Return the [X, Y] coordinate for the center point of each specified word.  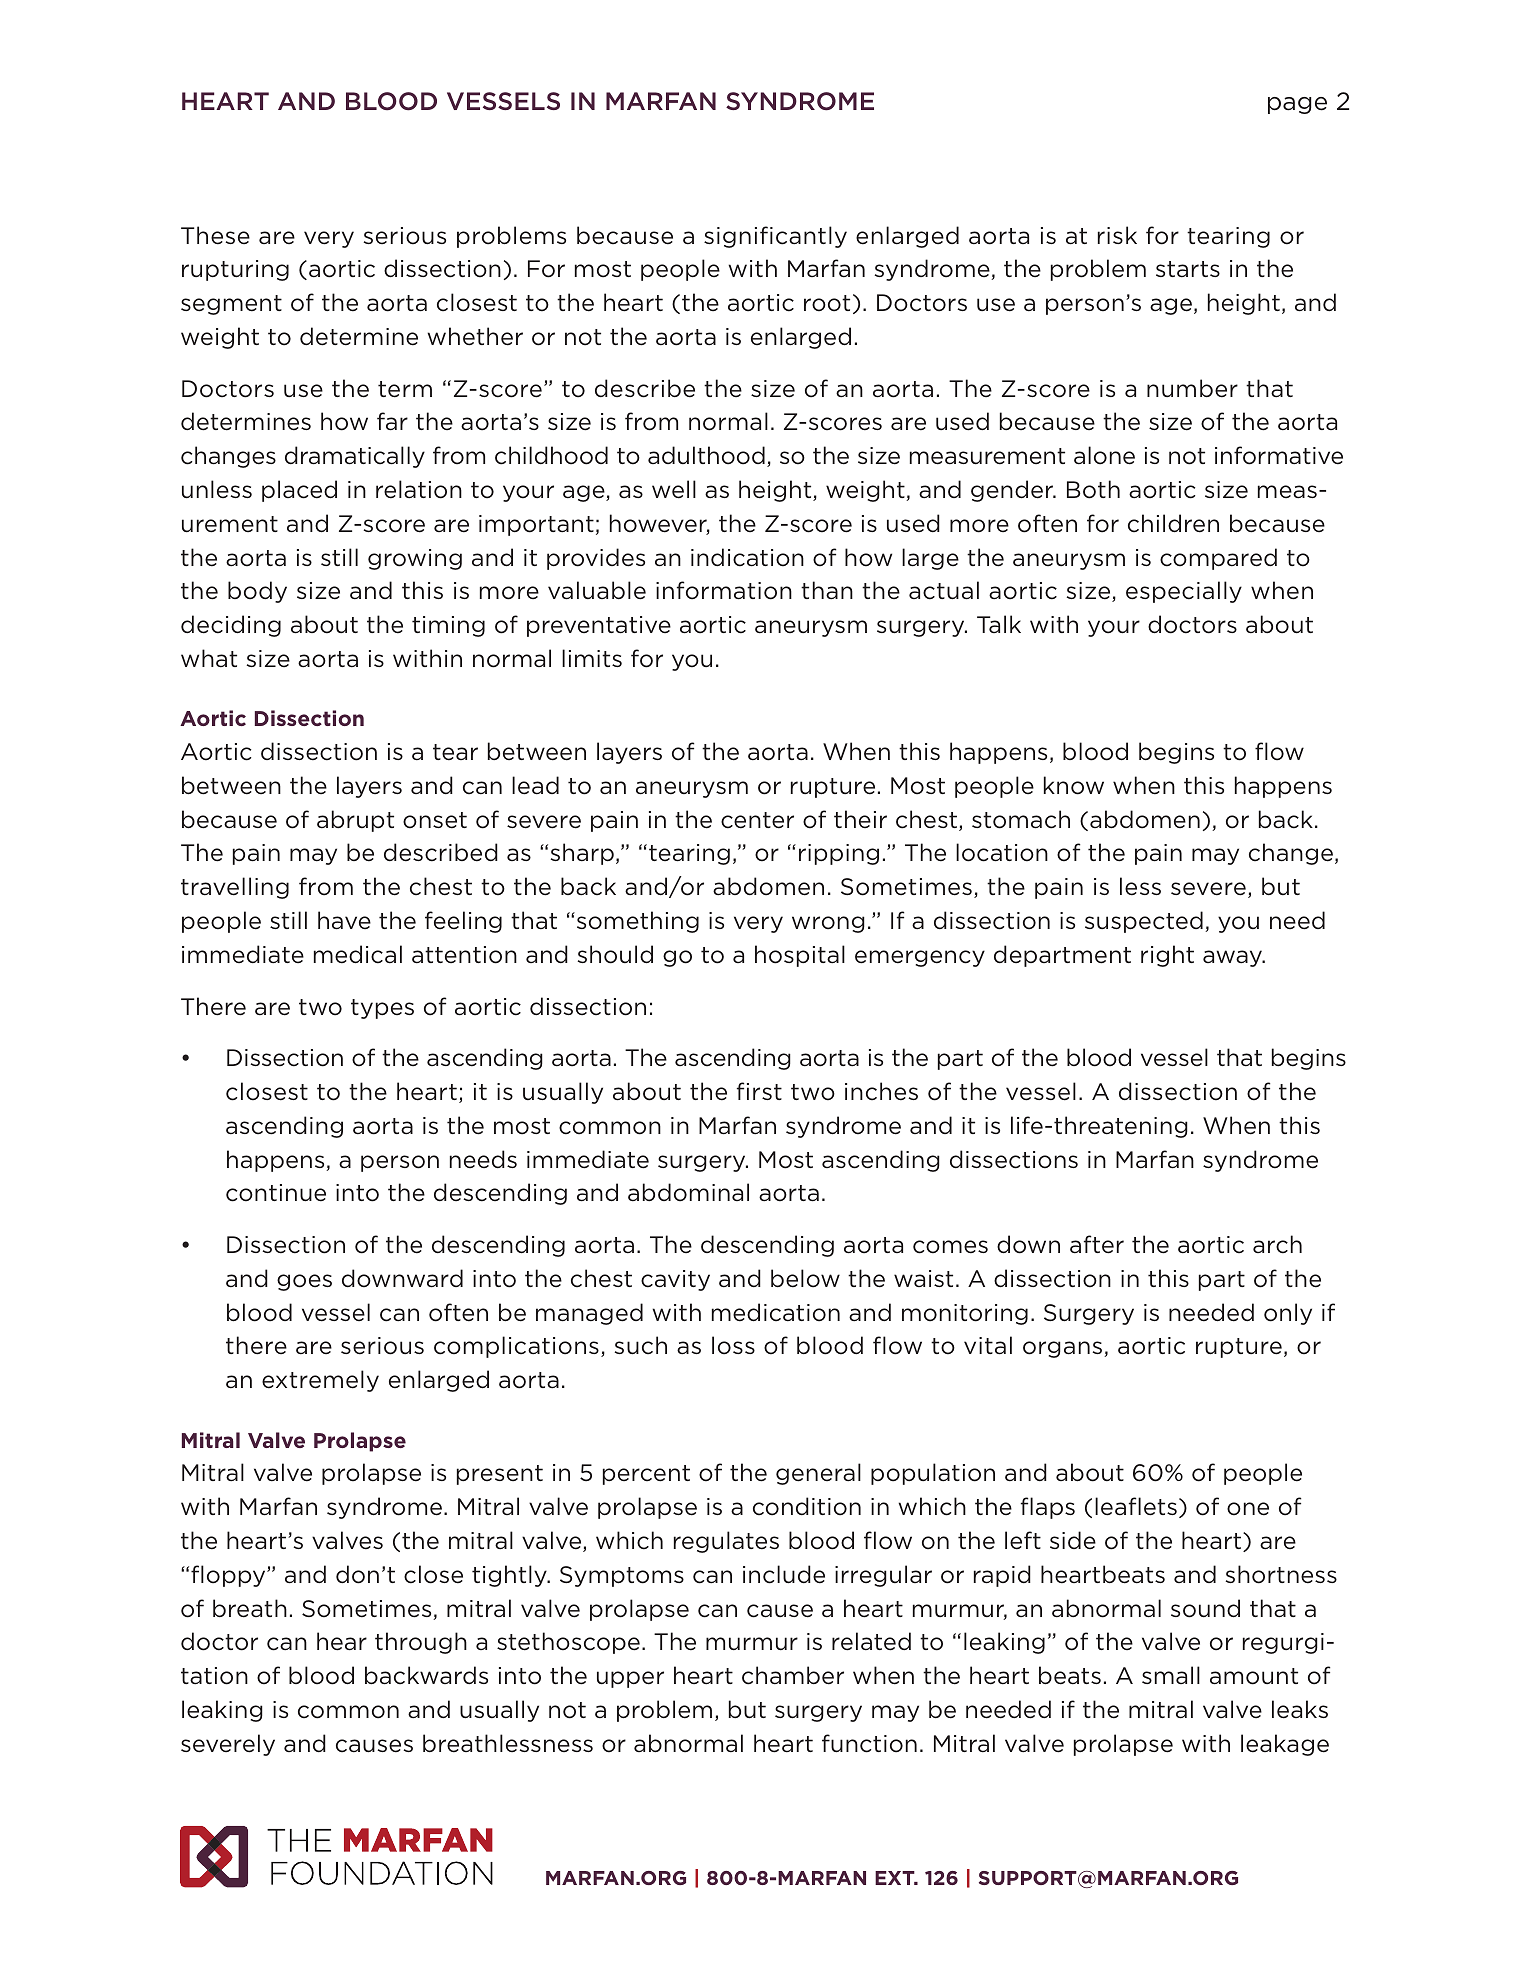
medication [776, 1312]
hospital [800, 956]
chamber [793, 1675]
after [1097, 1244]
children [1173, 523]
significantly [775, 237]
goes [304, 1282]
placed [299, 491]
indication [747, 557]
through [421, 1643]
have [344, 920]
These [215, 235]
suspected [1144, 922]
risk [1117, 235]
